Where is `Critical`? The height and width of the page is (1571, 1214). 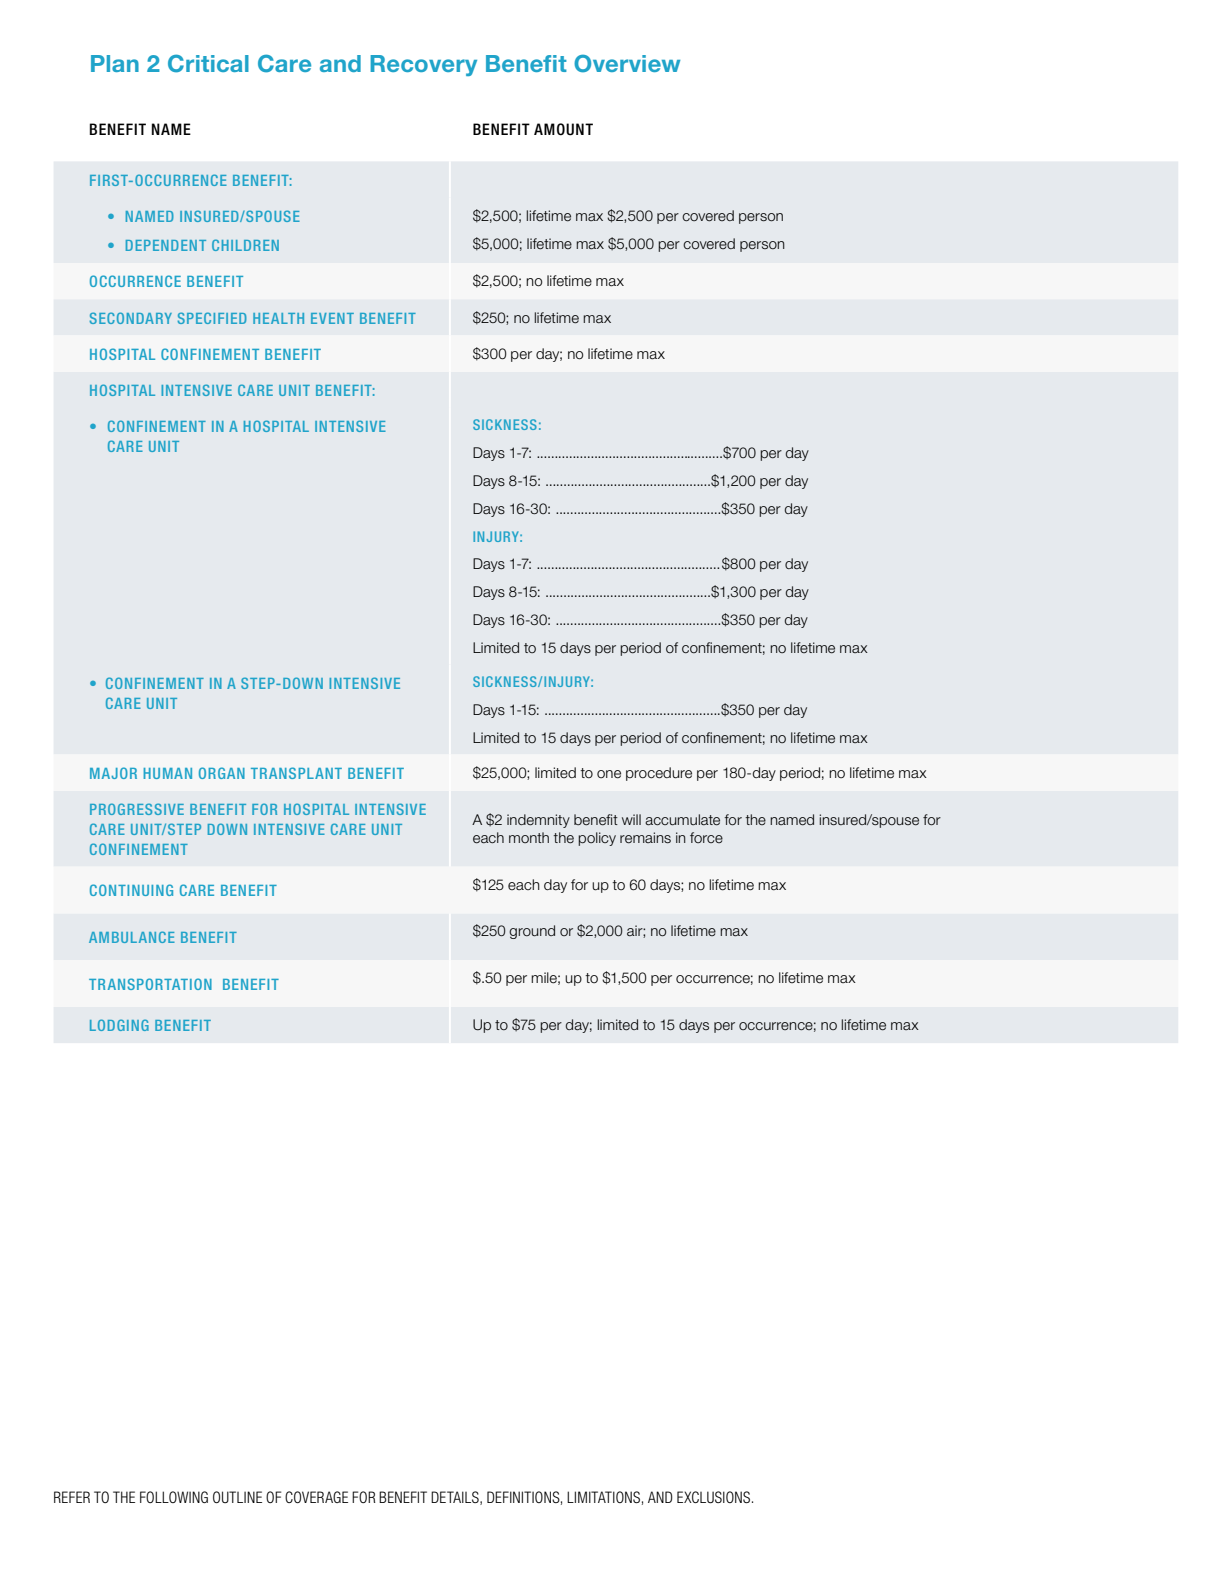
Critical is located at coordinates (208, 63).
